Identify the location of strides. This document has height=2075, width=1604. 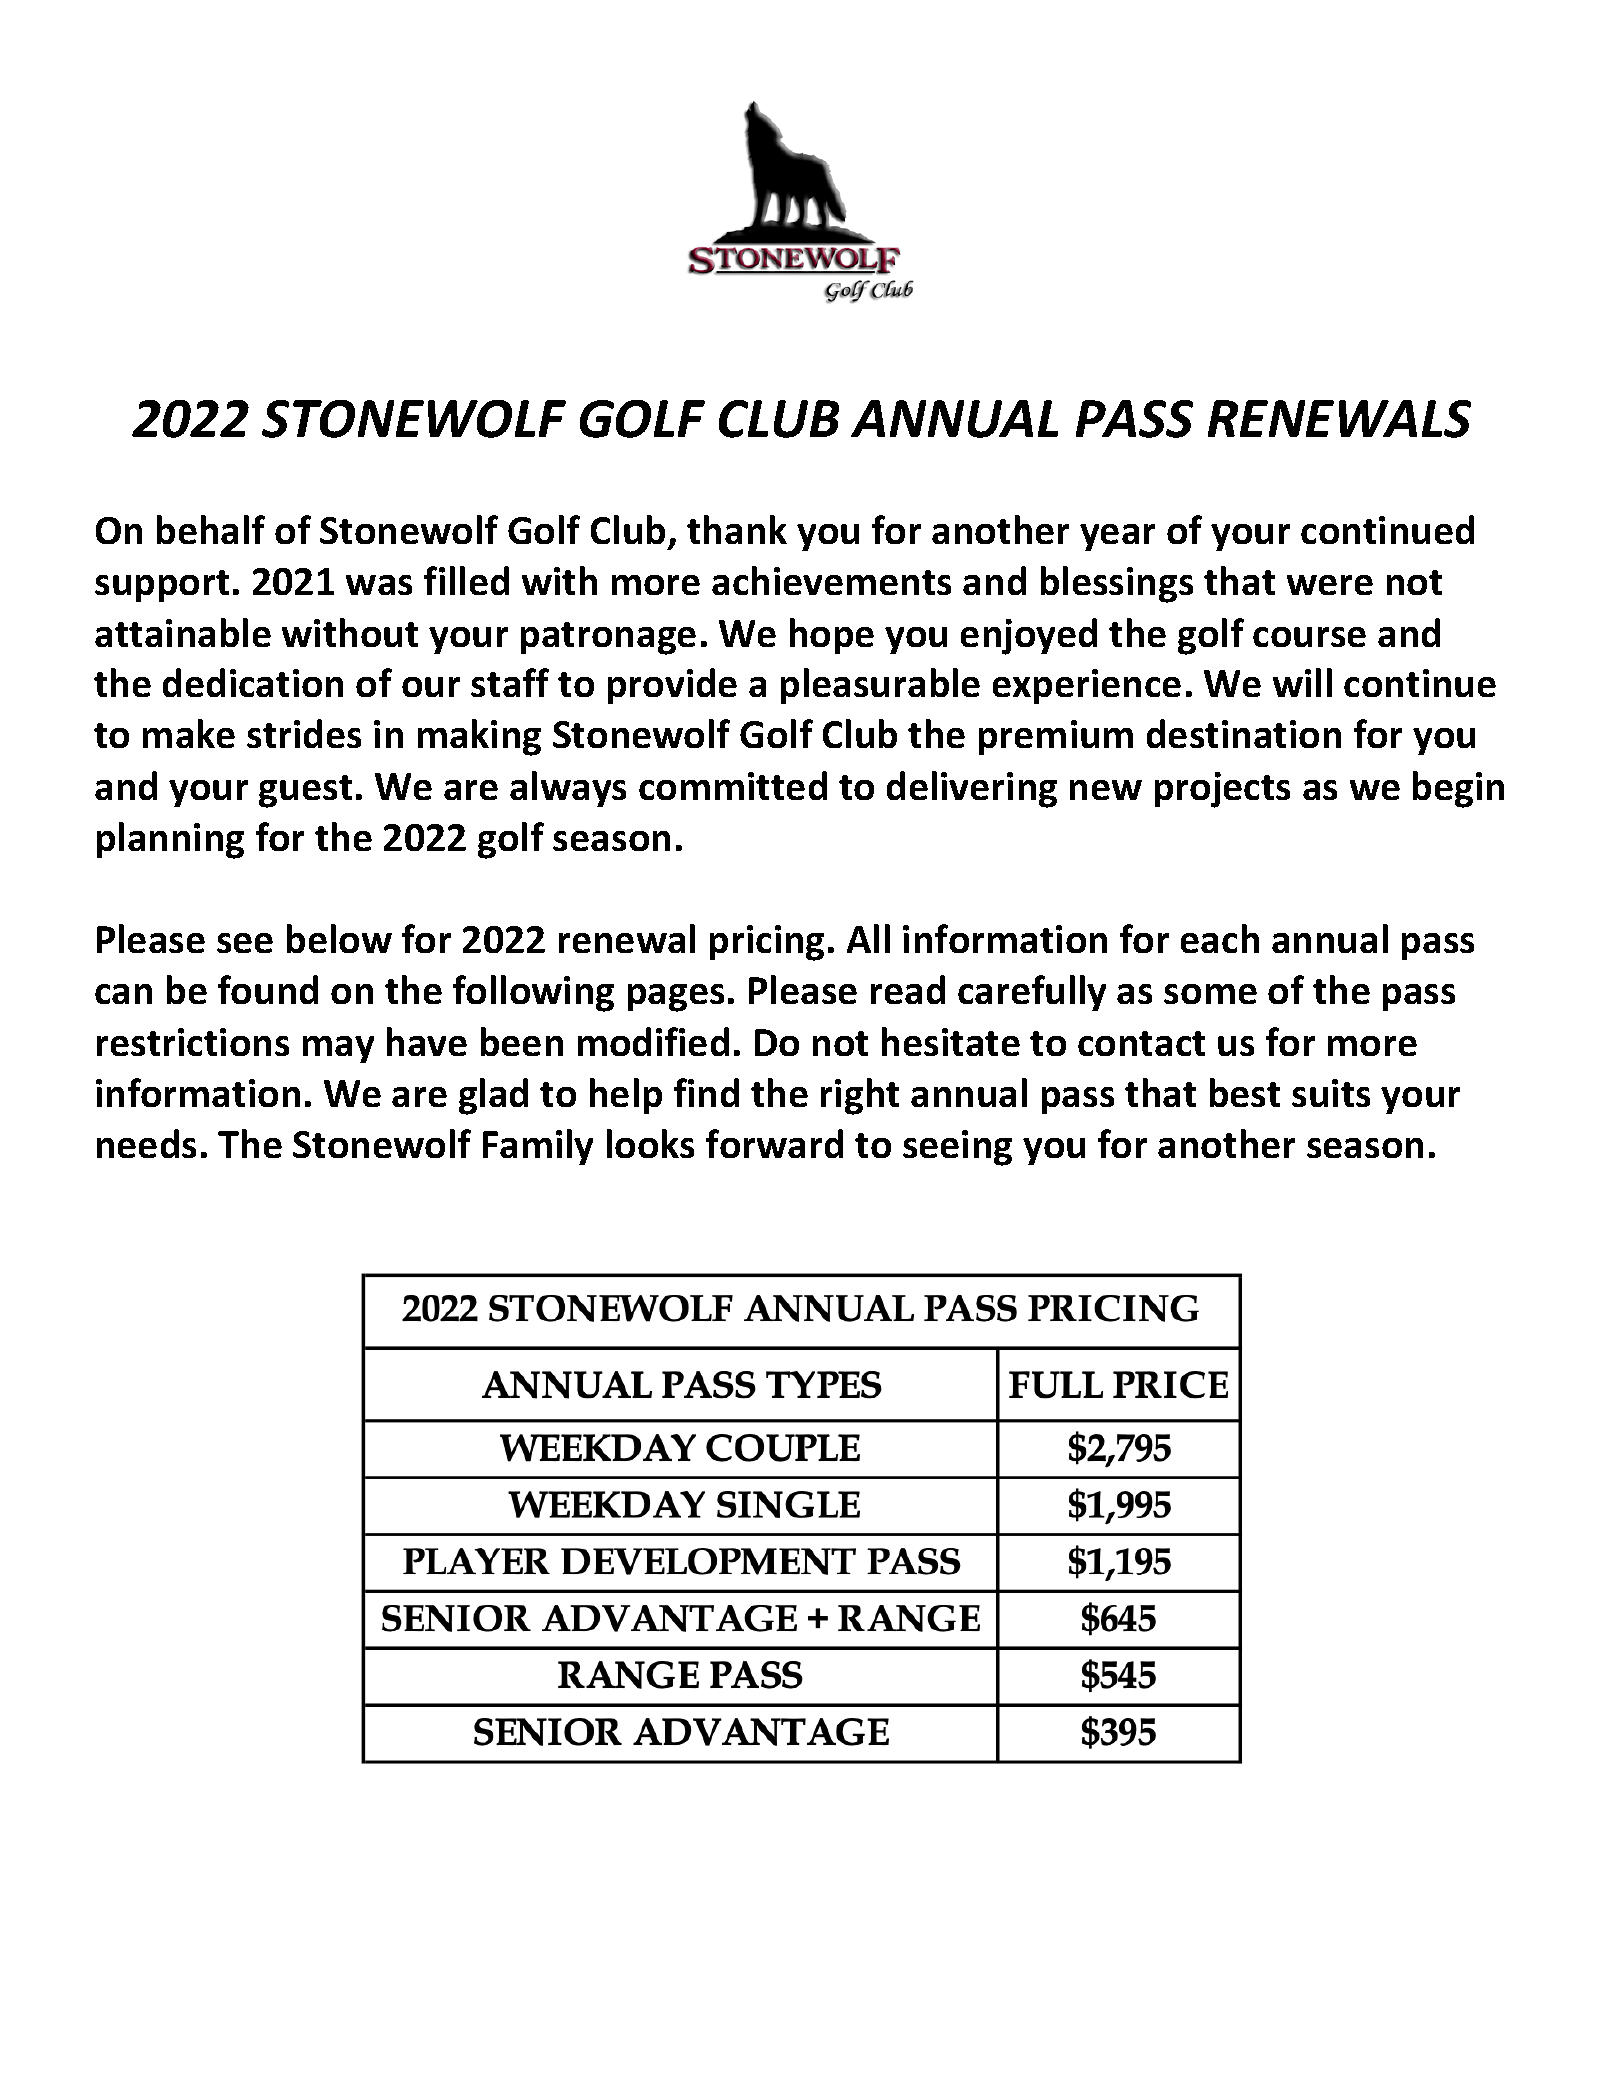
(304, 733).
